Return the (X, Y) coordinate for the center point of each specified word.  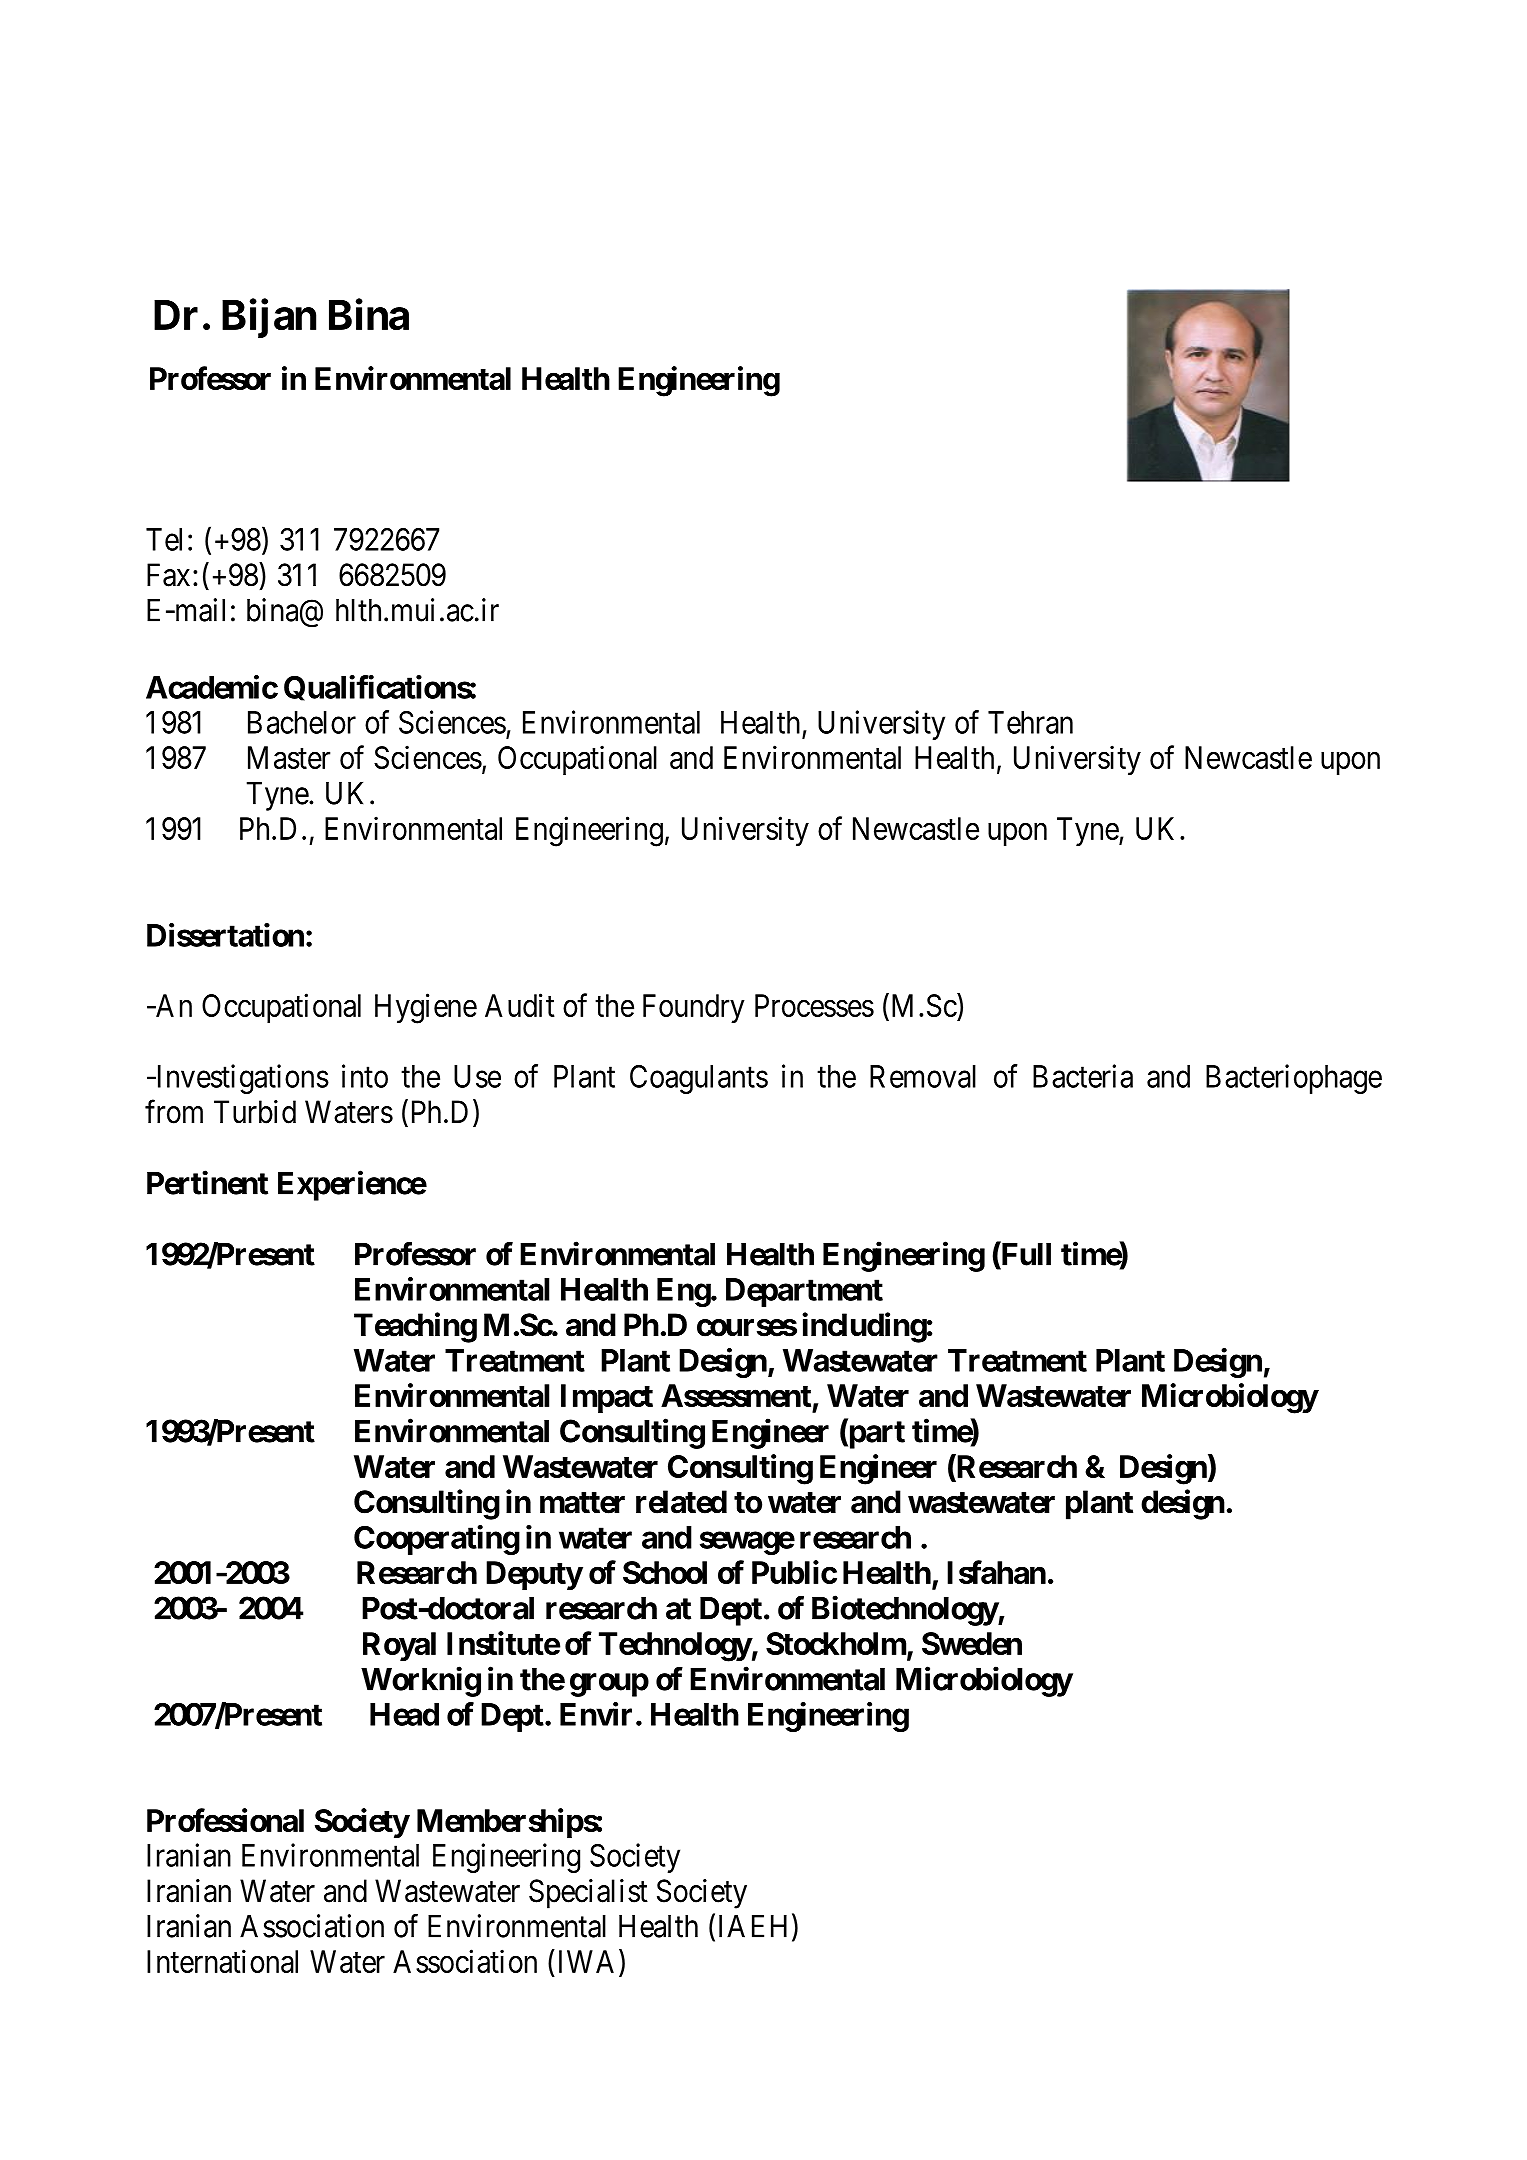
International (222, 1961)
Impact (607, 1398)
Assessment (736, 1395)
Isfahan (996, 1572)
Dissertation (225, 935)
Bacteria (1083, 1076)
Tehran (1030, 722)
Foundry (694, 1008)
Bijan (269, 318)
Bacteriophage (1294, 1079)
